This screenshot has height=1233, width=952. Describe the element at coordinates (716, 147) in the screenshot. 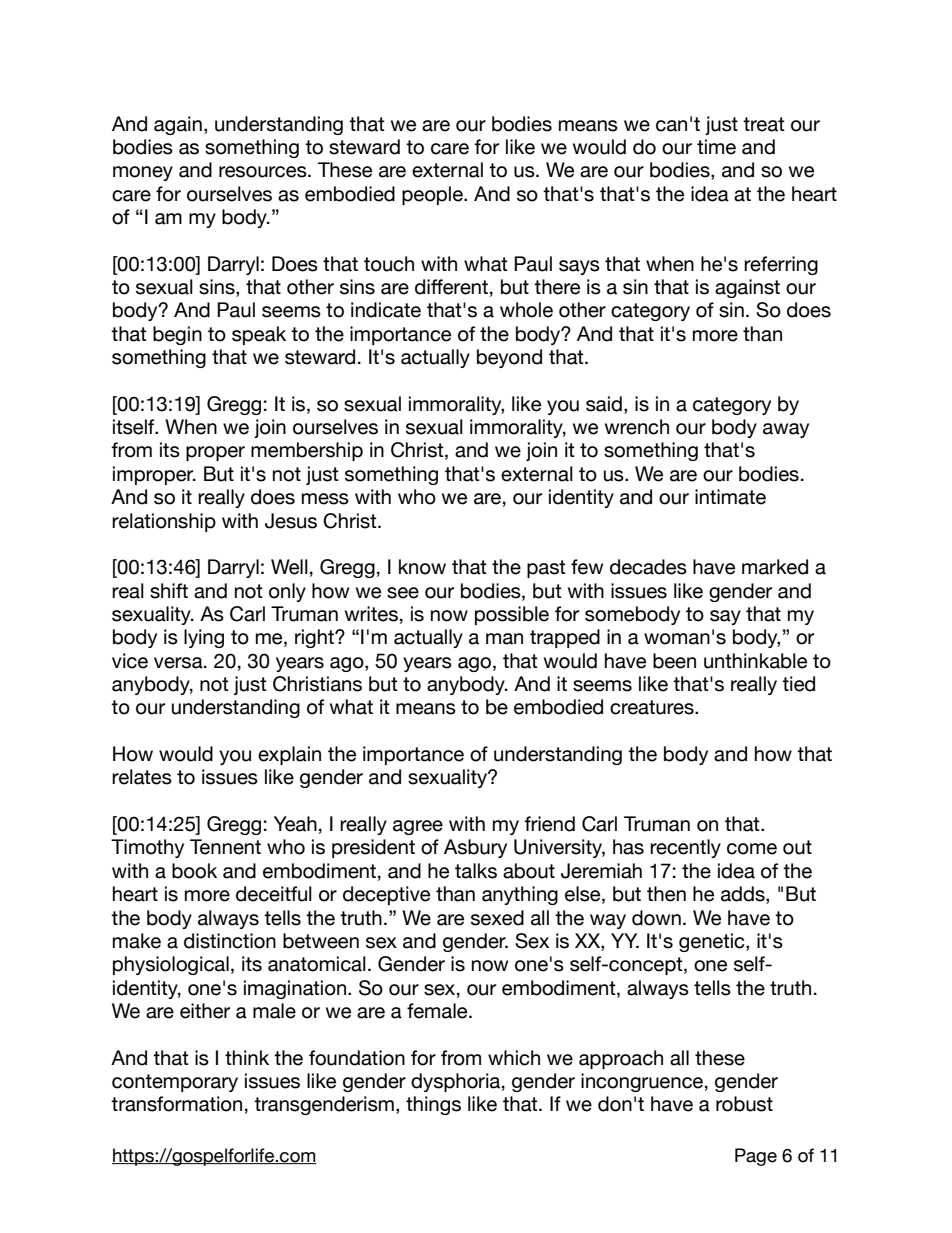

I see `time` at that location.
